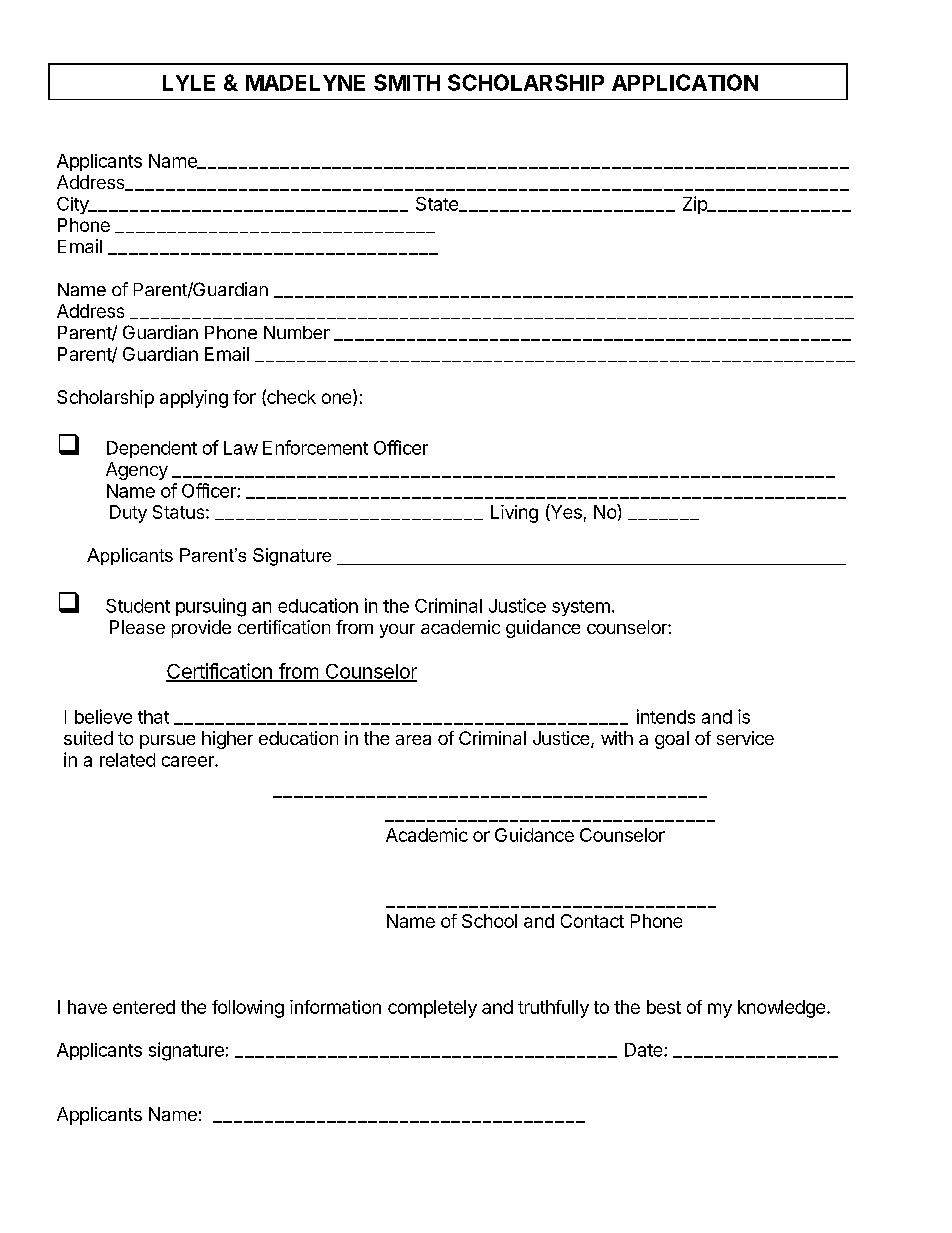  Describe the element at coordinates (432, 1009) in the page. I see `completely` at that location.
